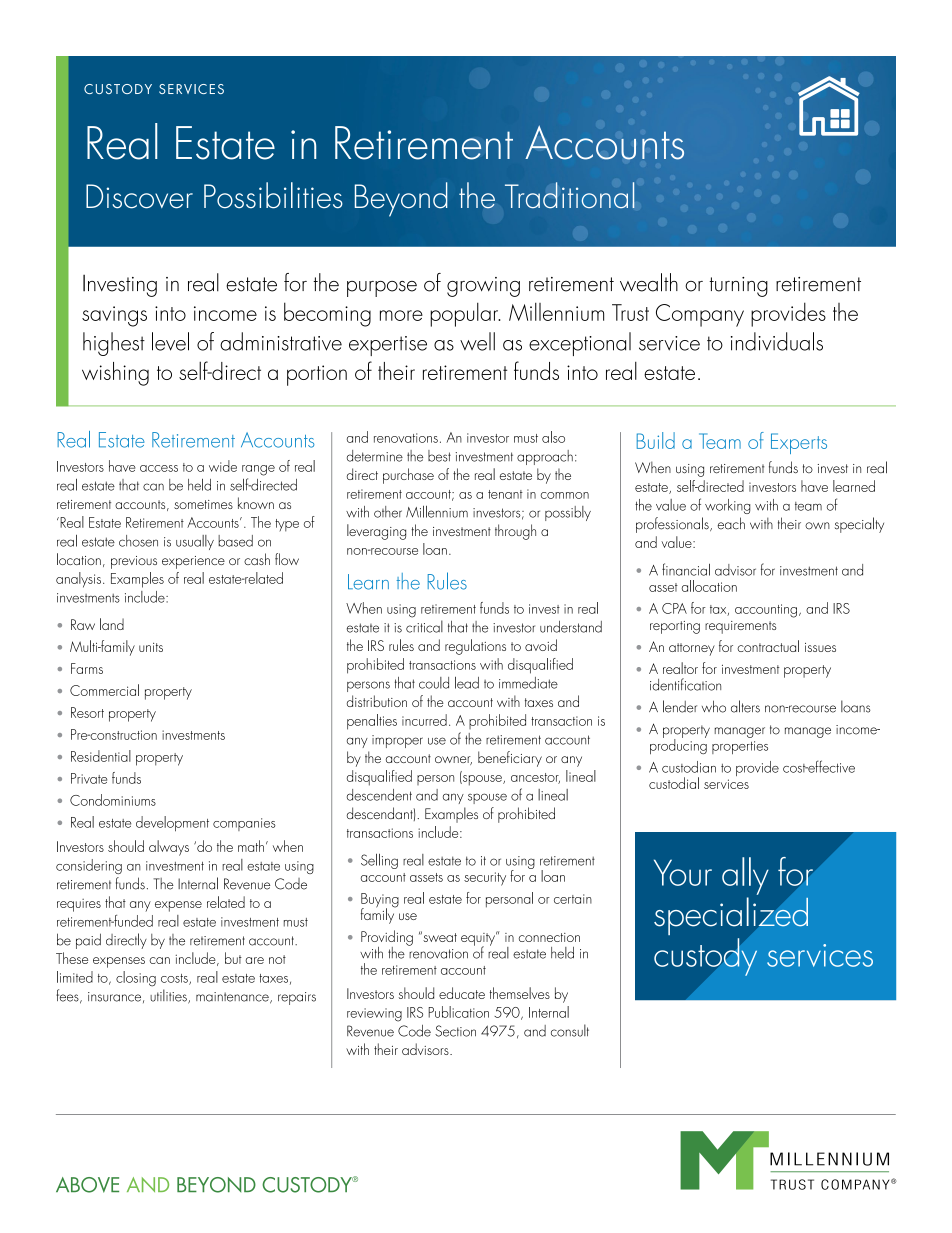 Image resolution: width=952 pixels, height=1233 pixels. I want to click on owner, so click(453, 760).
